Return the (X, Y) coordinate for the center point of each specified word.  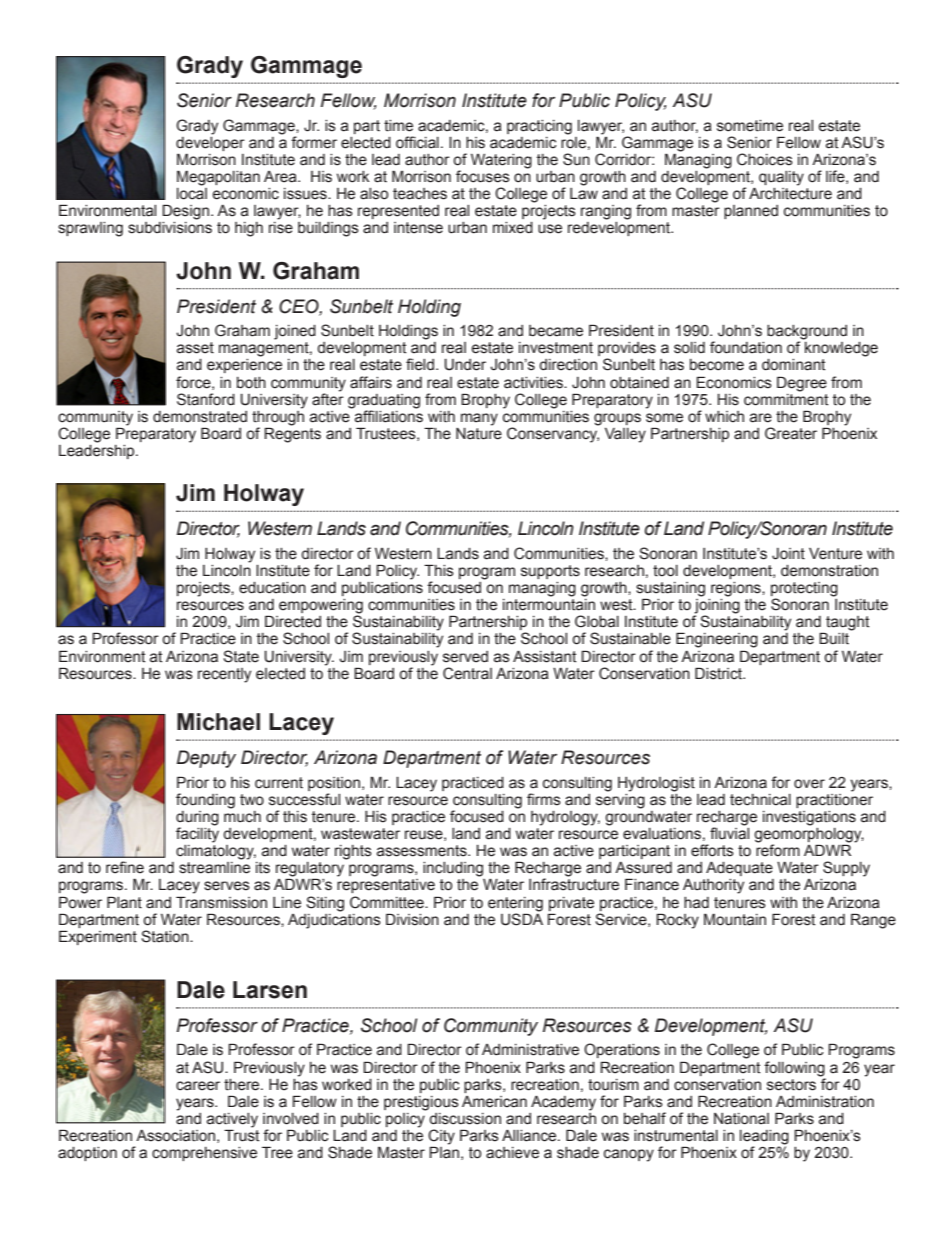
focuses (483, 176)
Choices (765, 159)
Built (834, 638)
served (465, 657)
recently (224, 675)
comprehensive (204, 1154)
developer (210, 142)
